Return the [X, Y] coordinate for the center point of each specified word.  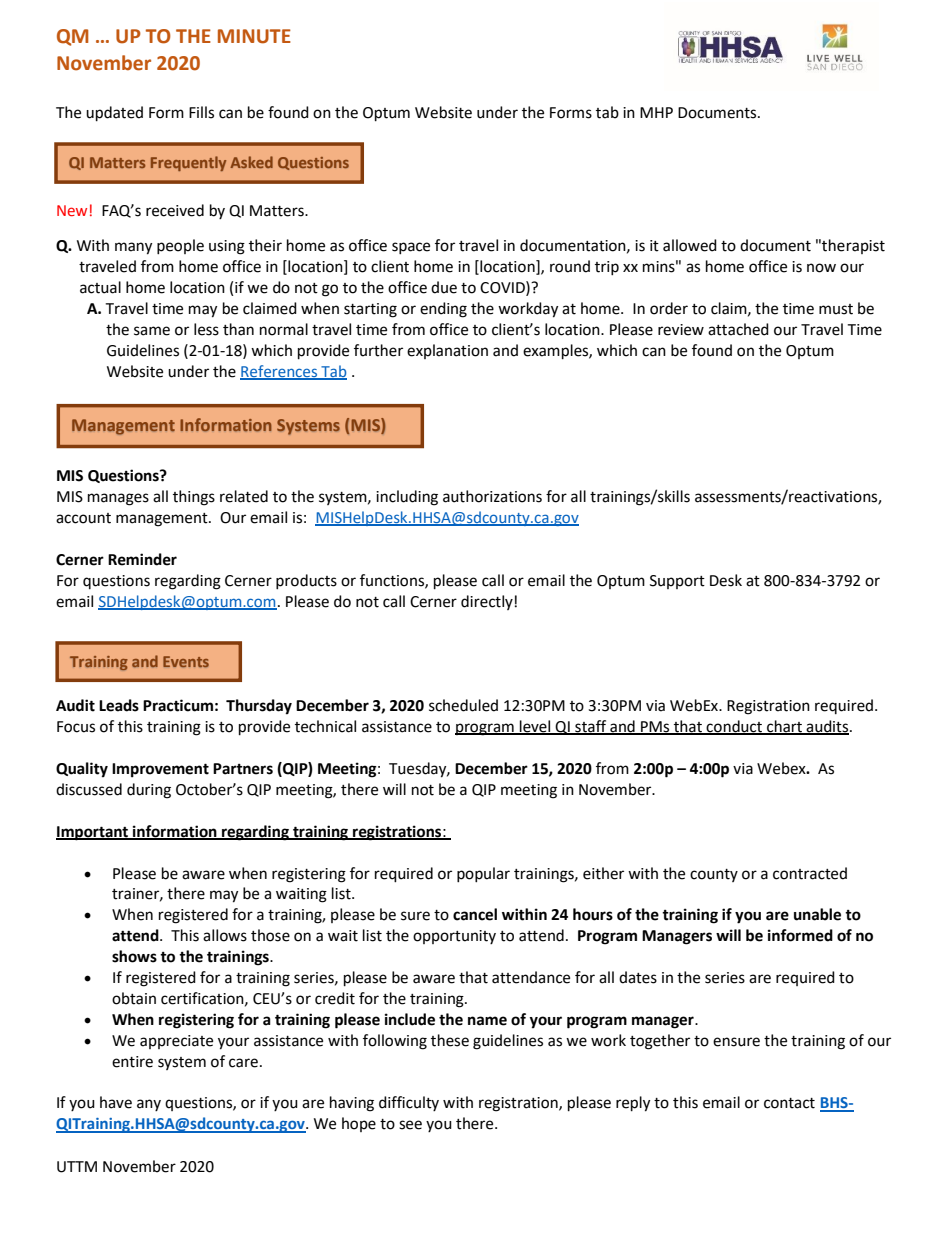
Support [677, 582]
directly [487, 602]
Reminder [142, 559]
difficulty [409, 1103]
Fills [201, 112]
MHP [656, 112]
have [116, 1102]
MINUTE [254, 36]
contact [789, 1103]
